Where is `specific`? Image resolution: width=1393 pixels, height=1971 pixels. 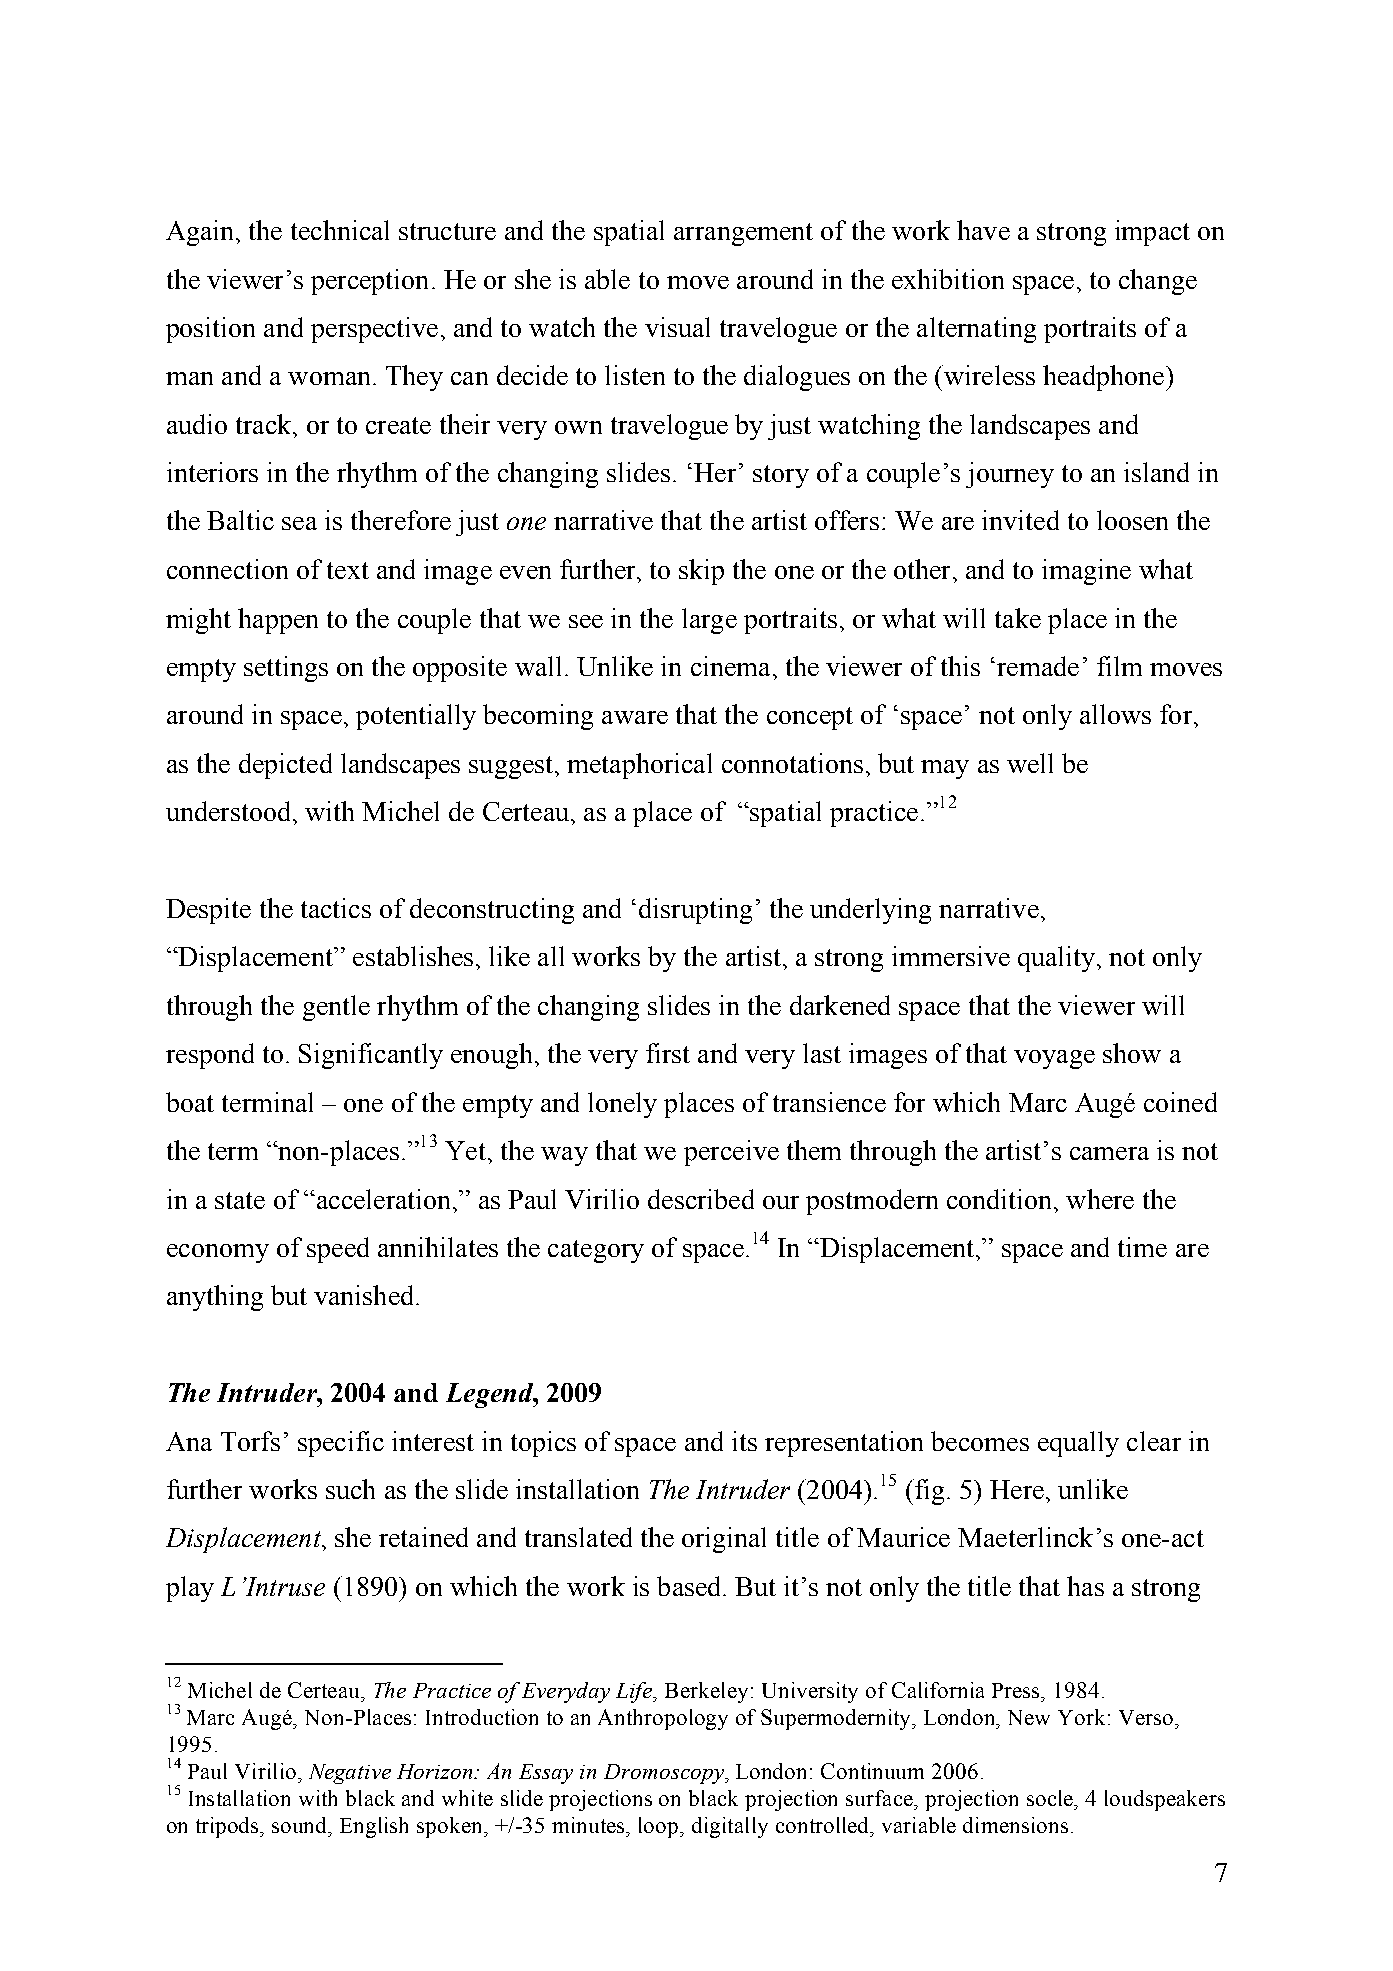
specific is located at coordinates (341, 1444).
